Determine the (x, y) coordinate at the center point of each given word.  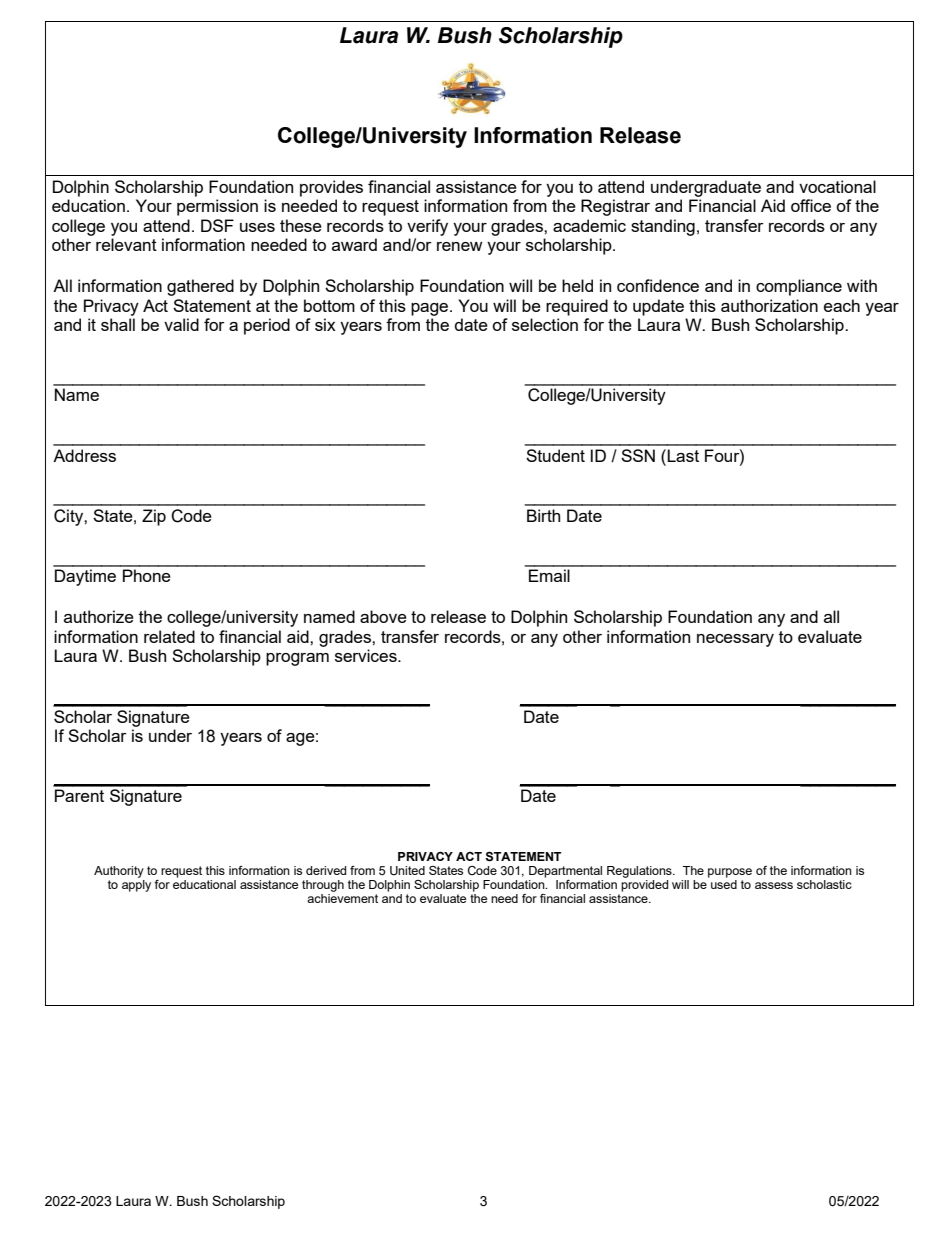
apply (136, 886)
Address (84, 455)
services (367, 655)
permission (217, 207)
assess (774, 885)
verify (427, 227)
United (407, 871)
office (811, 205)
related (169, 636)
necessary (735, 640)
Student (555, 455)
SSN (638, 455)
